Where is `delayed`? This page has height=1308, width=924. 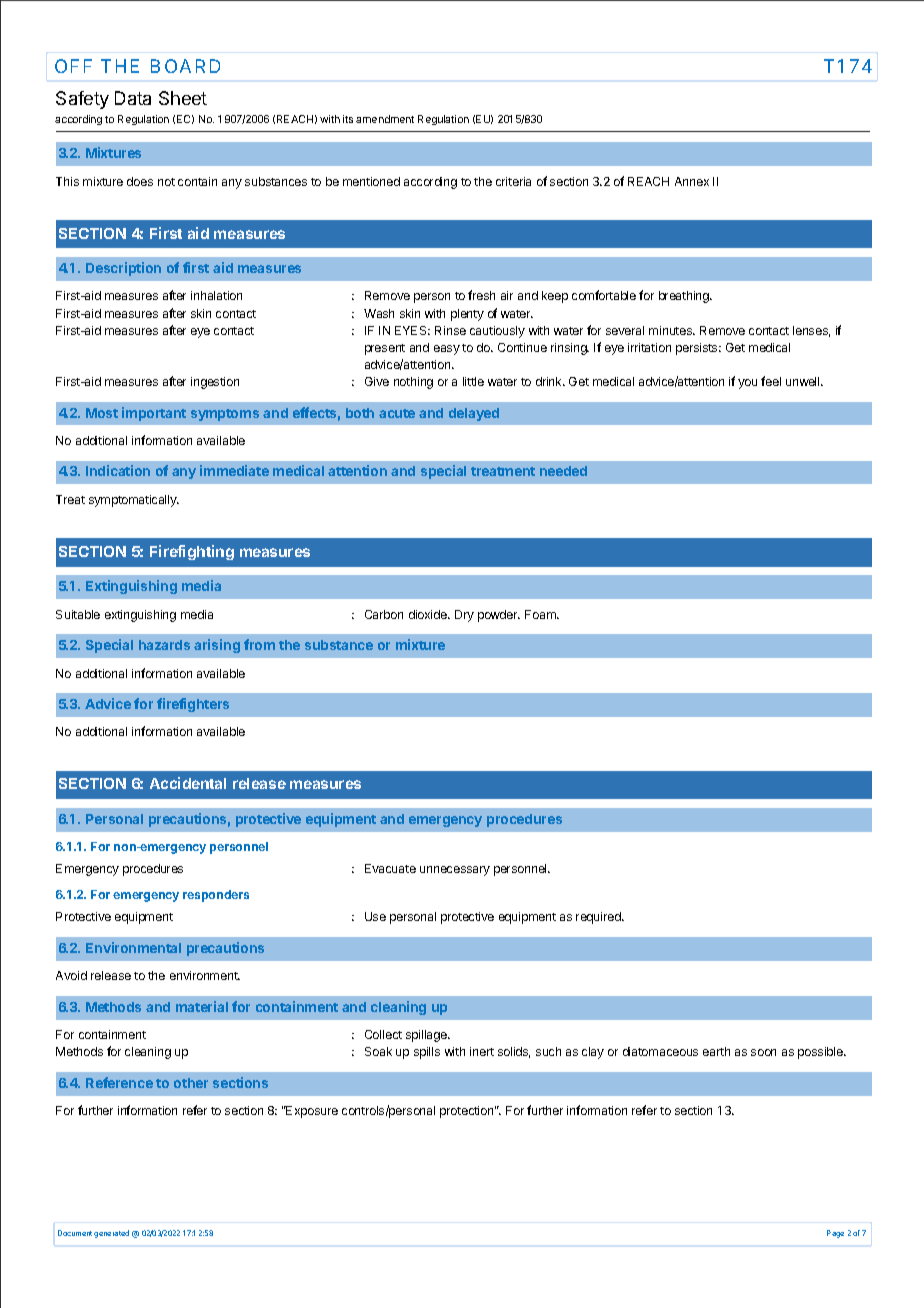
delayed is located at coordinates (474, 414).
